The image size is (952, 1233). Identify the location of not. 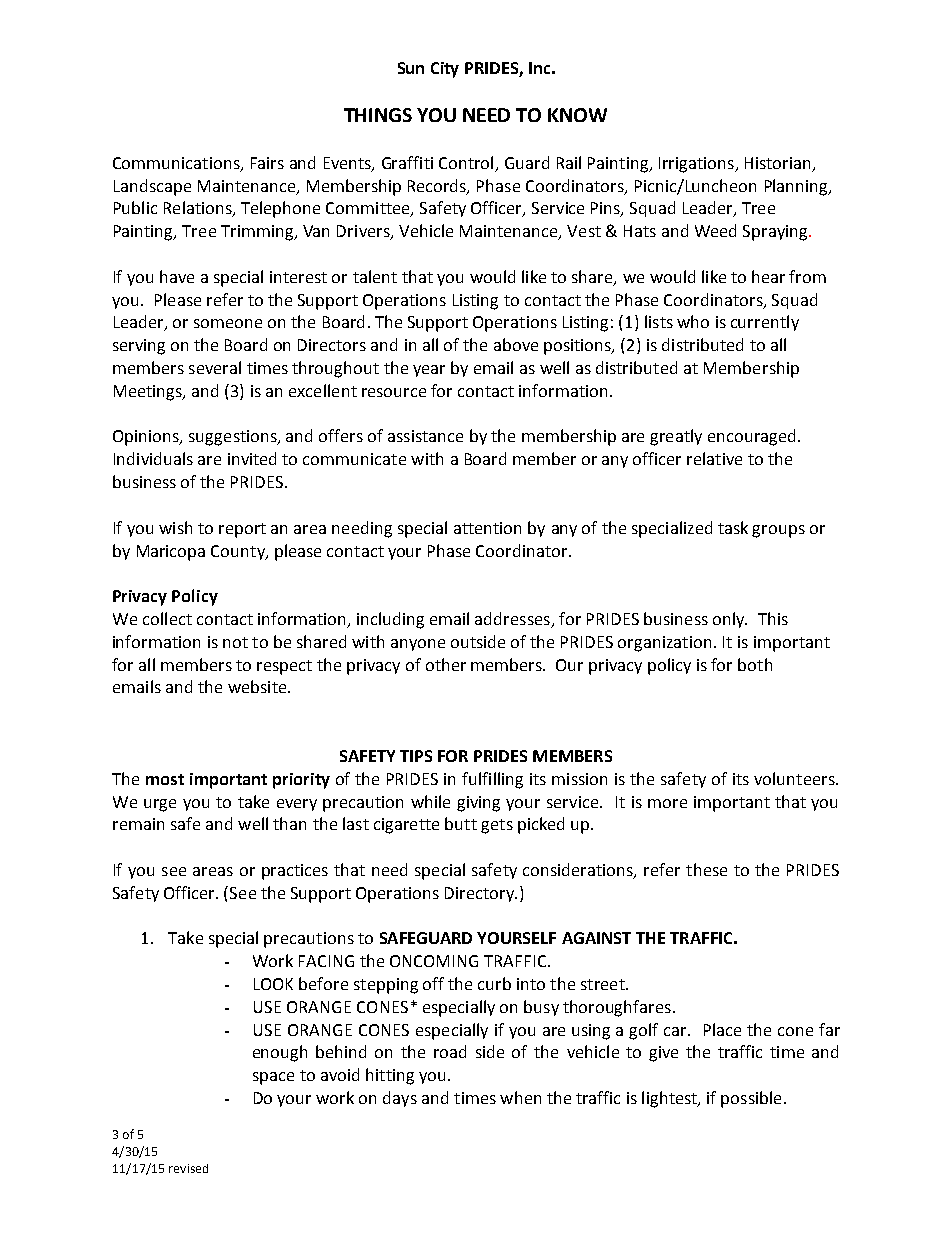
(235, 642).
